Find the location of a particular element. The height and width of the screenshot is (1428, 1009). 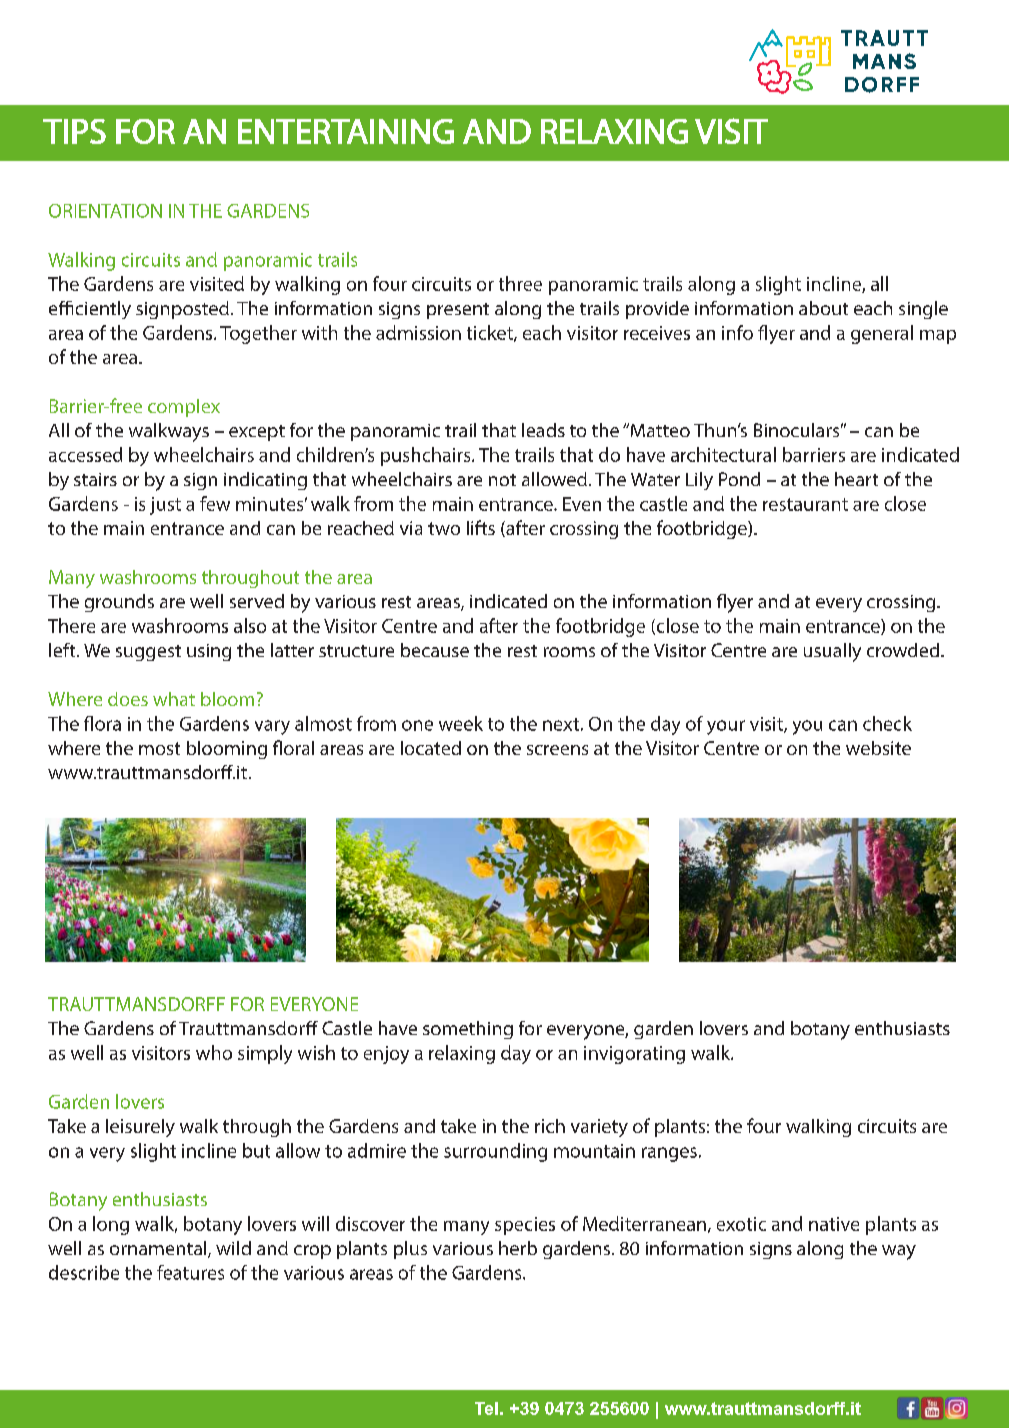

screens is located at coordinates (557, 750).
